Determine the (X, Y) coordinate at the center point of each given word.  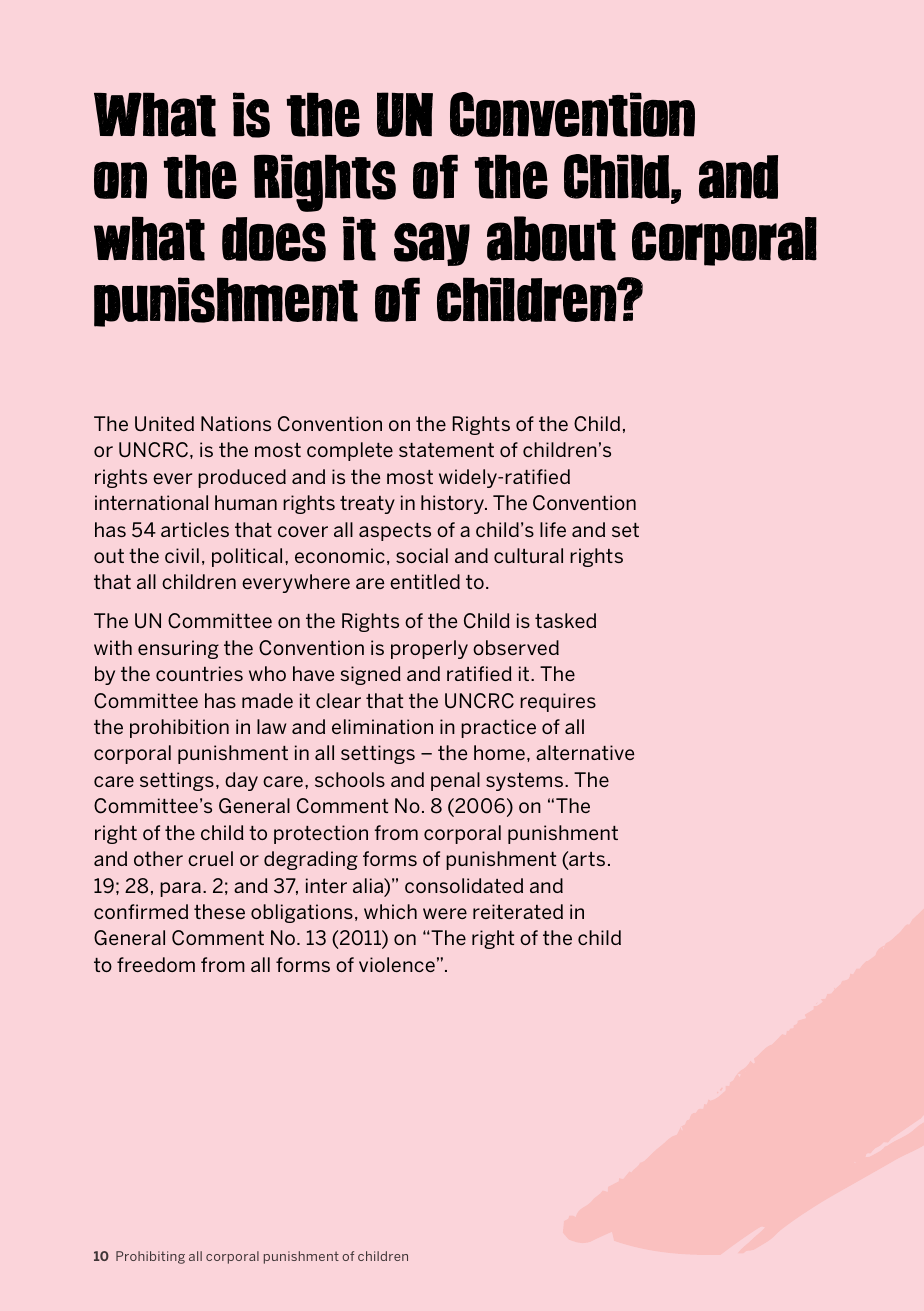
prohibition (179, 728)
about (551, 239)
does (274, 239)
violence (397, 964)
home (499, 752)
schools (350, 779)
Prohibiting (150, 1257)
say (432, 244)
